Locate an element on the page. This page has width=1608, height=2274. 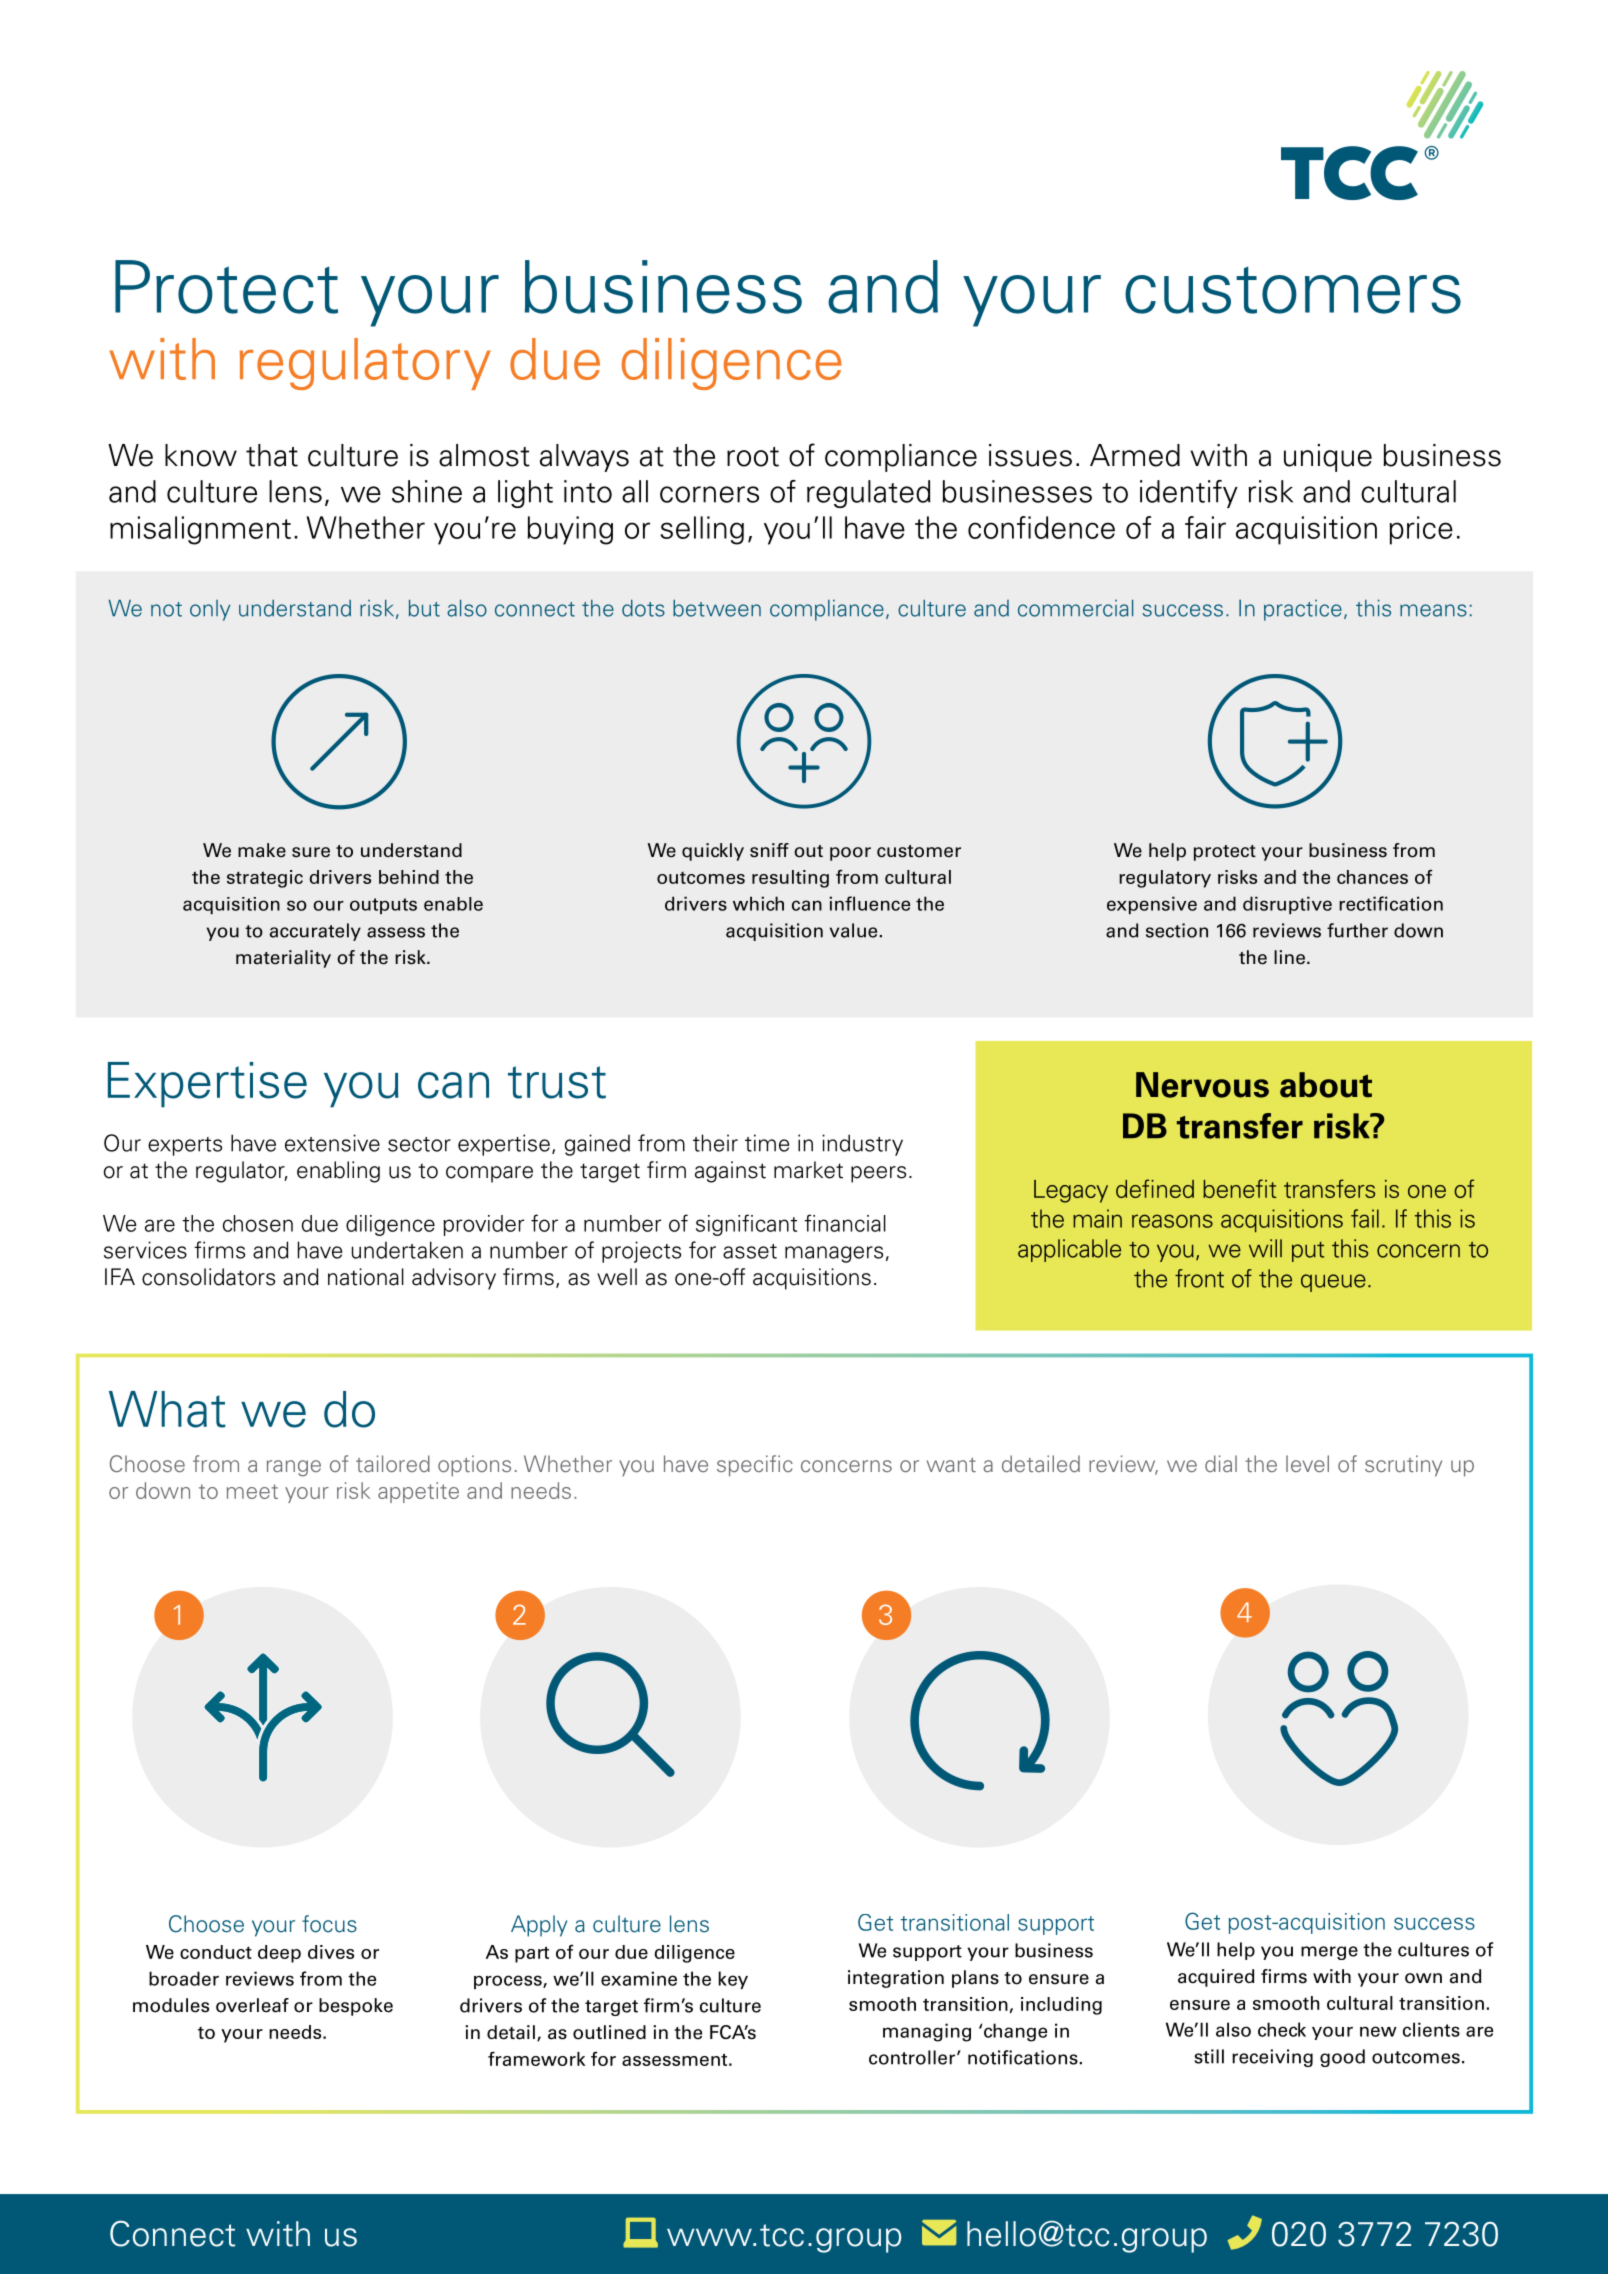
time is located at coordinates (767, 1143).
